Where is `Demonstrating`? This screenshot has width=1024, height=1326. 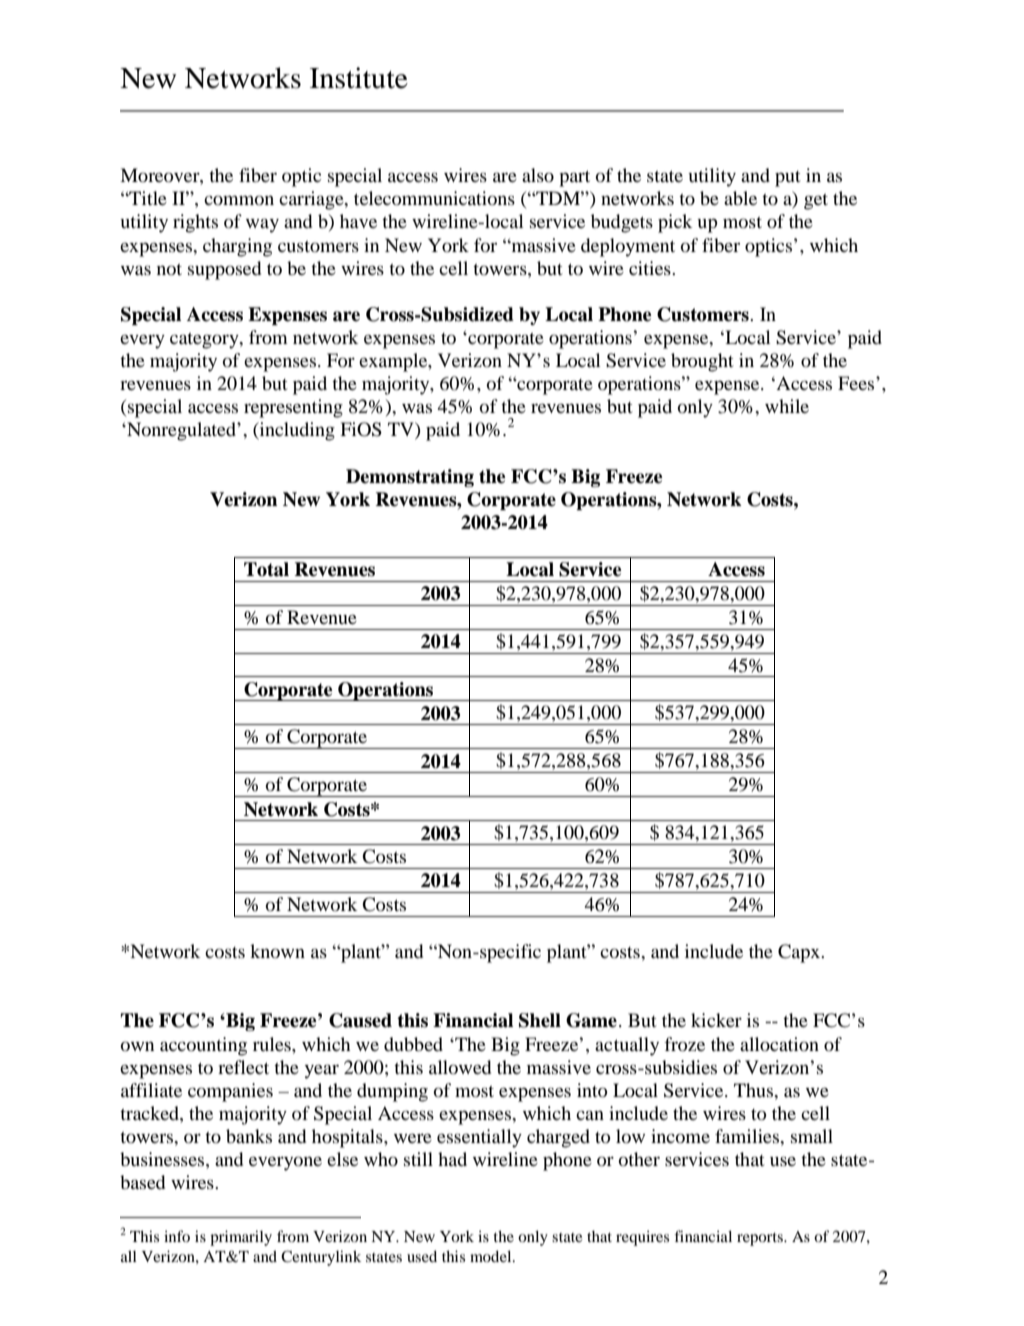 Demonstrating is located at coordinates (410, 478).
